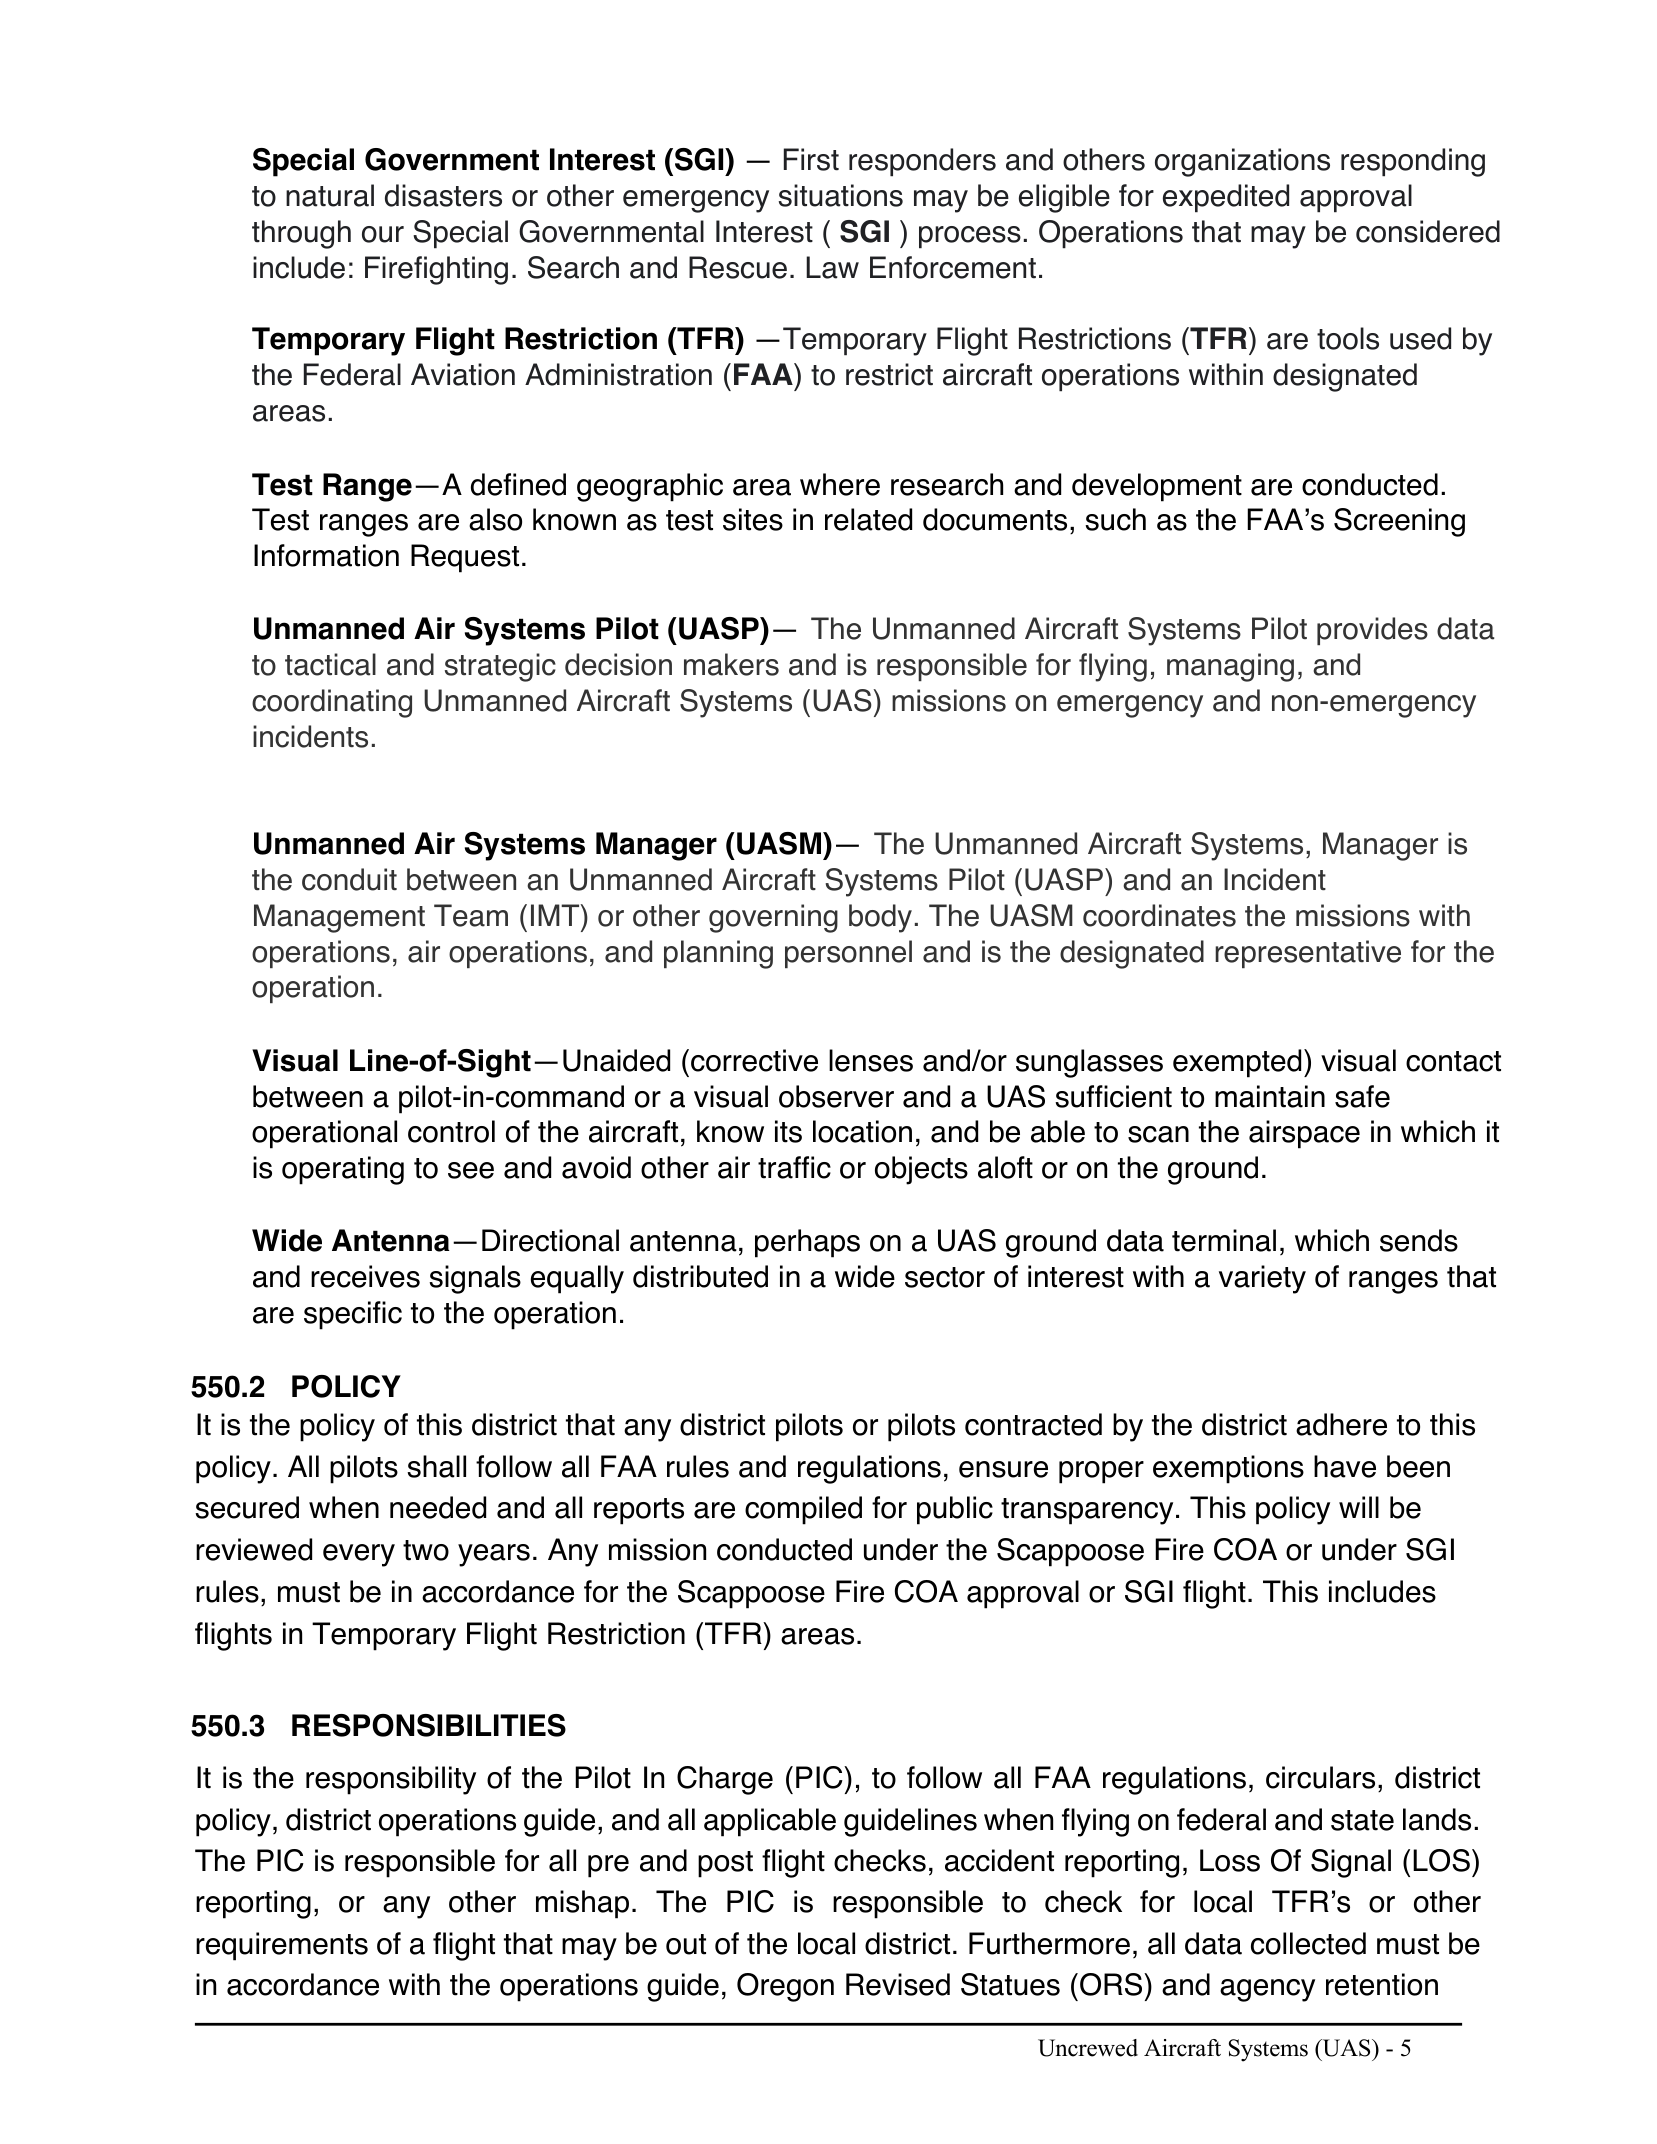 The width and height of the screenshot is (1657, 2144). Describe the element at coordinates (1308, 1943) in the screenshot. I see `collected` at that location.
